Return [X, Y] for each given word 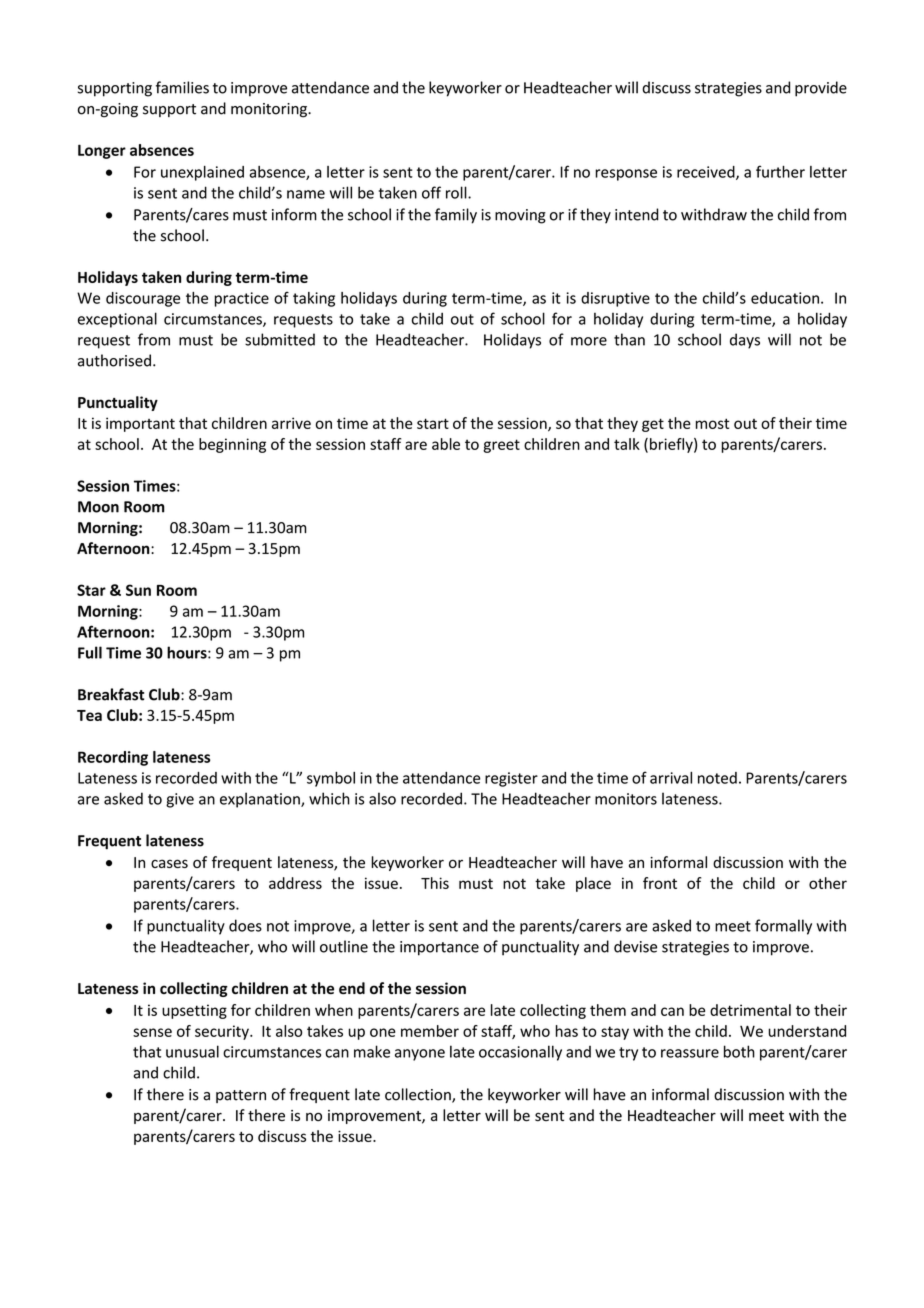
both [739, 1051]
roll [457, 192]
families [182, 87]
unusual [192, 1051]
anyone [420, 1055]
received [707, 173]
